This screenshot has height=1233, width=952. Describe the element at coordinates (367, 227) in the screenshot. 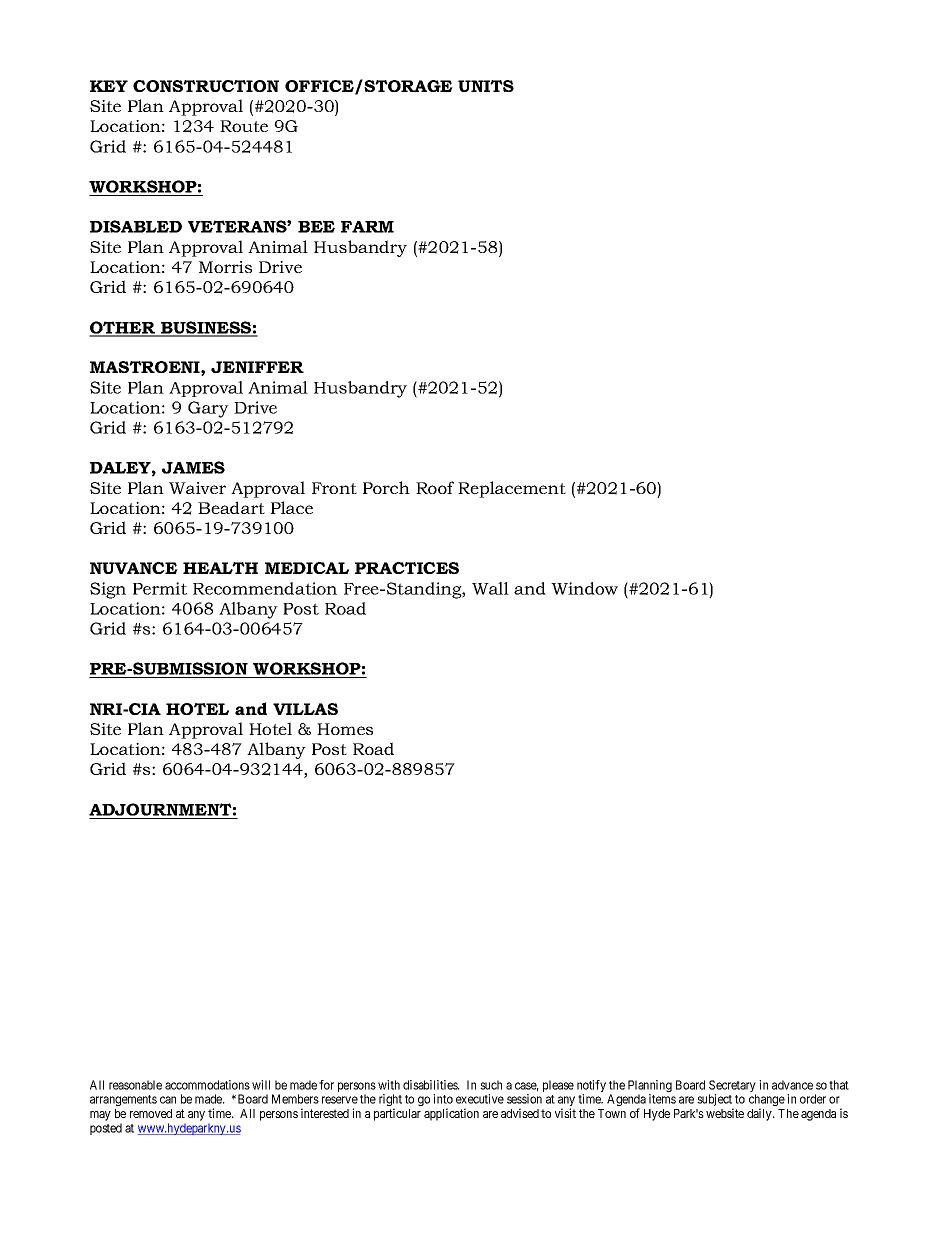

I see `FARM` at that location.
